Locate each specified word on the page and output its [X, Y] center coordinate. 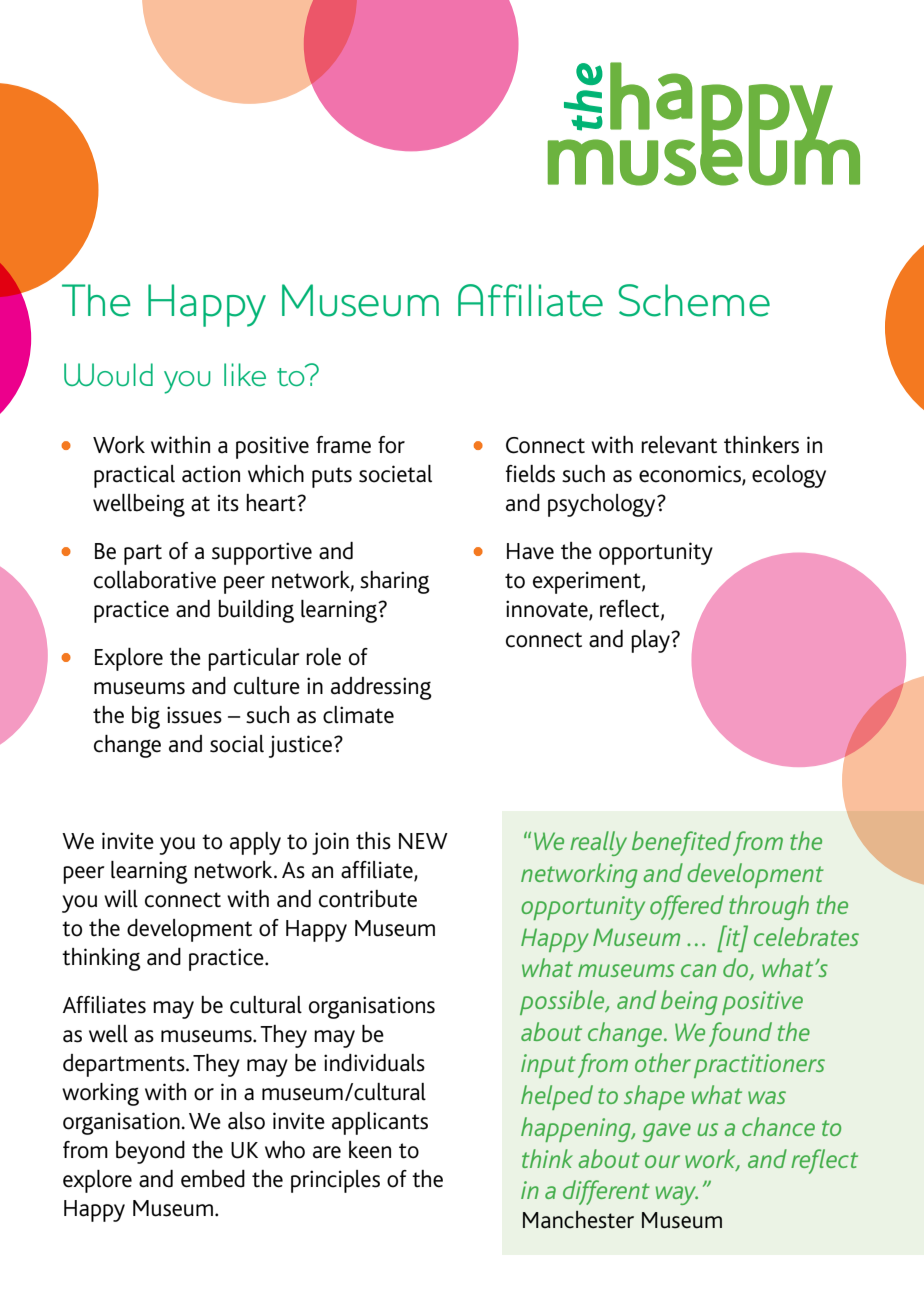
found [740, 1034]
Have [530, 551]
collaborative [155, 580]
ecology [789, 476]
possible [563, 1002]
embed [213, 1179]
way [677, 1195]
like [245, 374]
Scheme [694, 300]
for [391, 445]
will [121, 899]
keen [370, 1150]
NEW [423, 841]
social [237, 744]
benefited [681, 843]
